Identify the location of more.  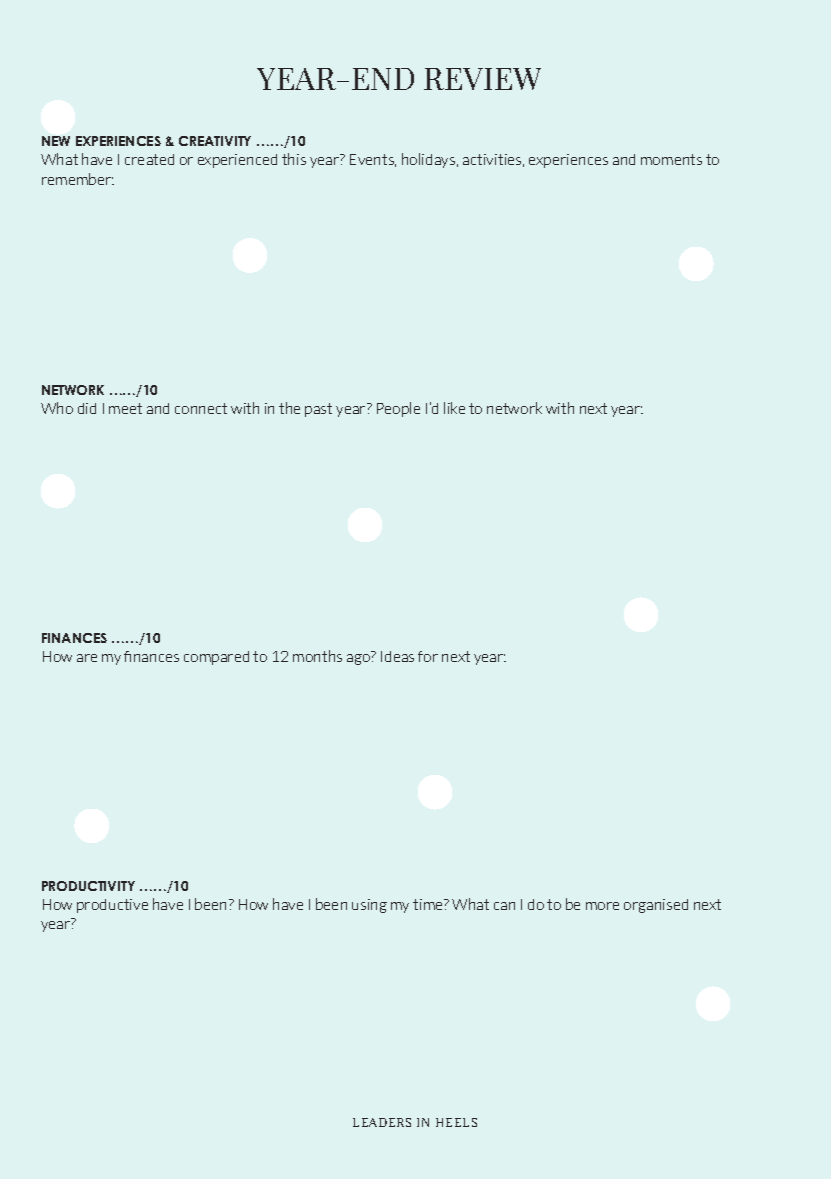
(602, 906).
